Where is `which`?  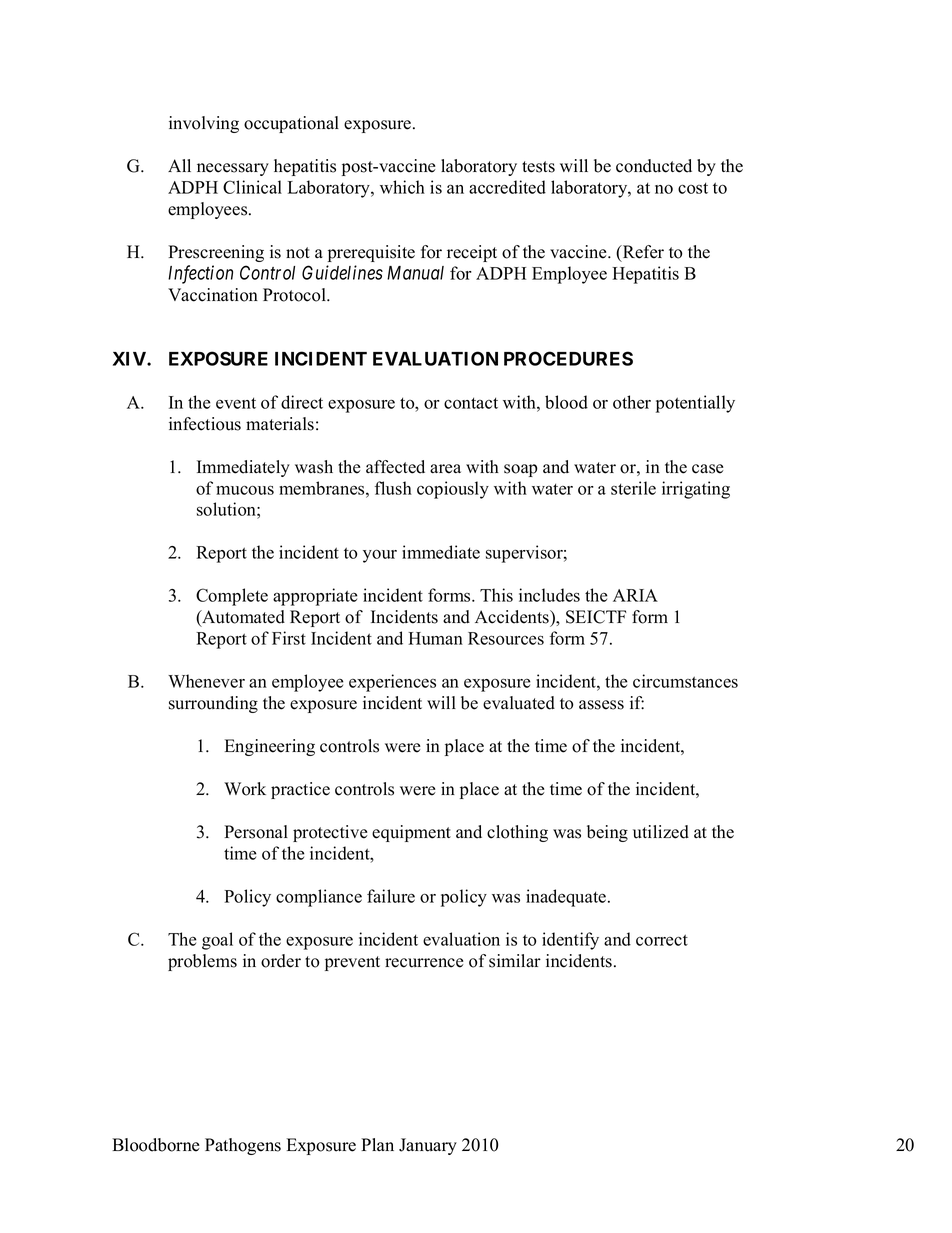 which is located at coordinates (402, 187).
